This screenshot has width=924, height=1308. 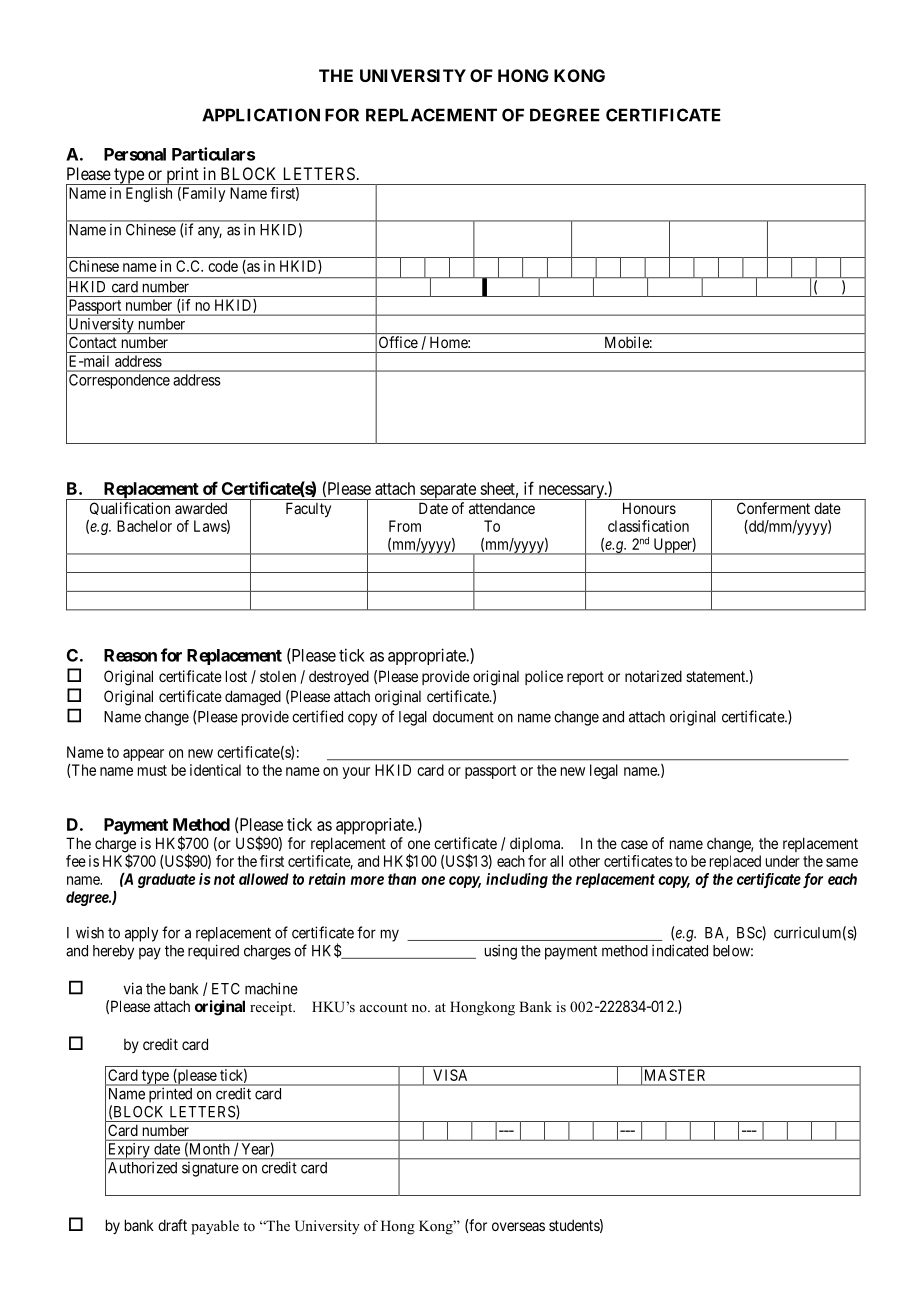 I want to click on draft, so click(x=172, y=1225).
